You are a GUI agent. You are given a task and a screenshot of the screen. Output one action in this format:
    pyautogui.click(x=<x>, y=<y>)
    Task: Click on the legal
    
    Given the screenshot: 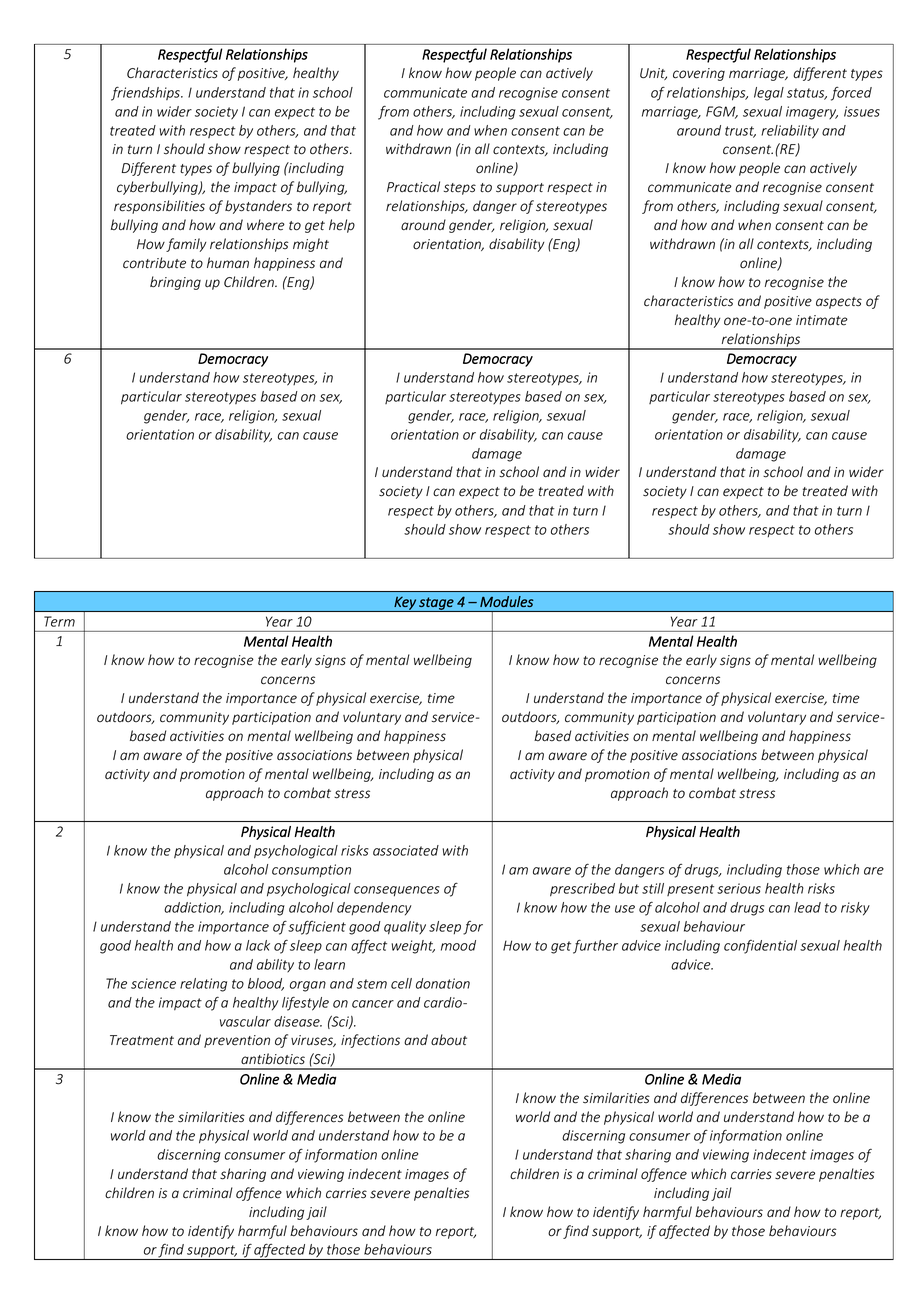 What is the action you would take?
    pyautogui.click(x=769, y=94)
